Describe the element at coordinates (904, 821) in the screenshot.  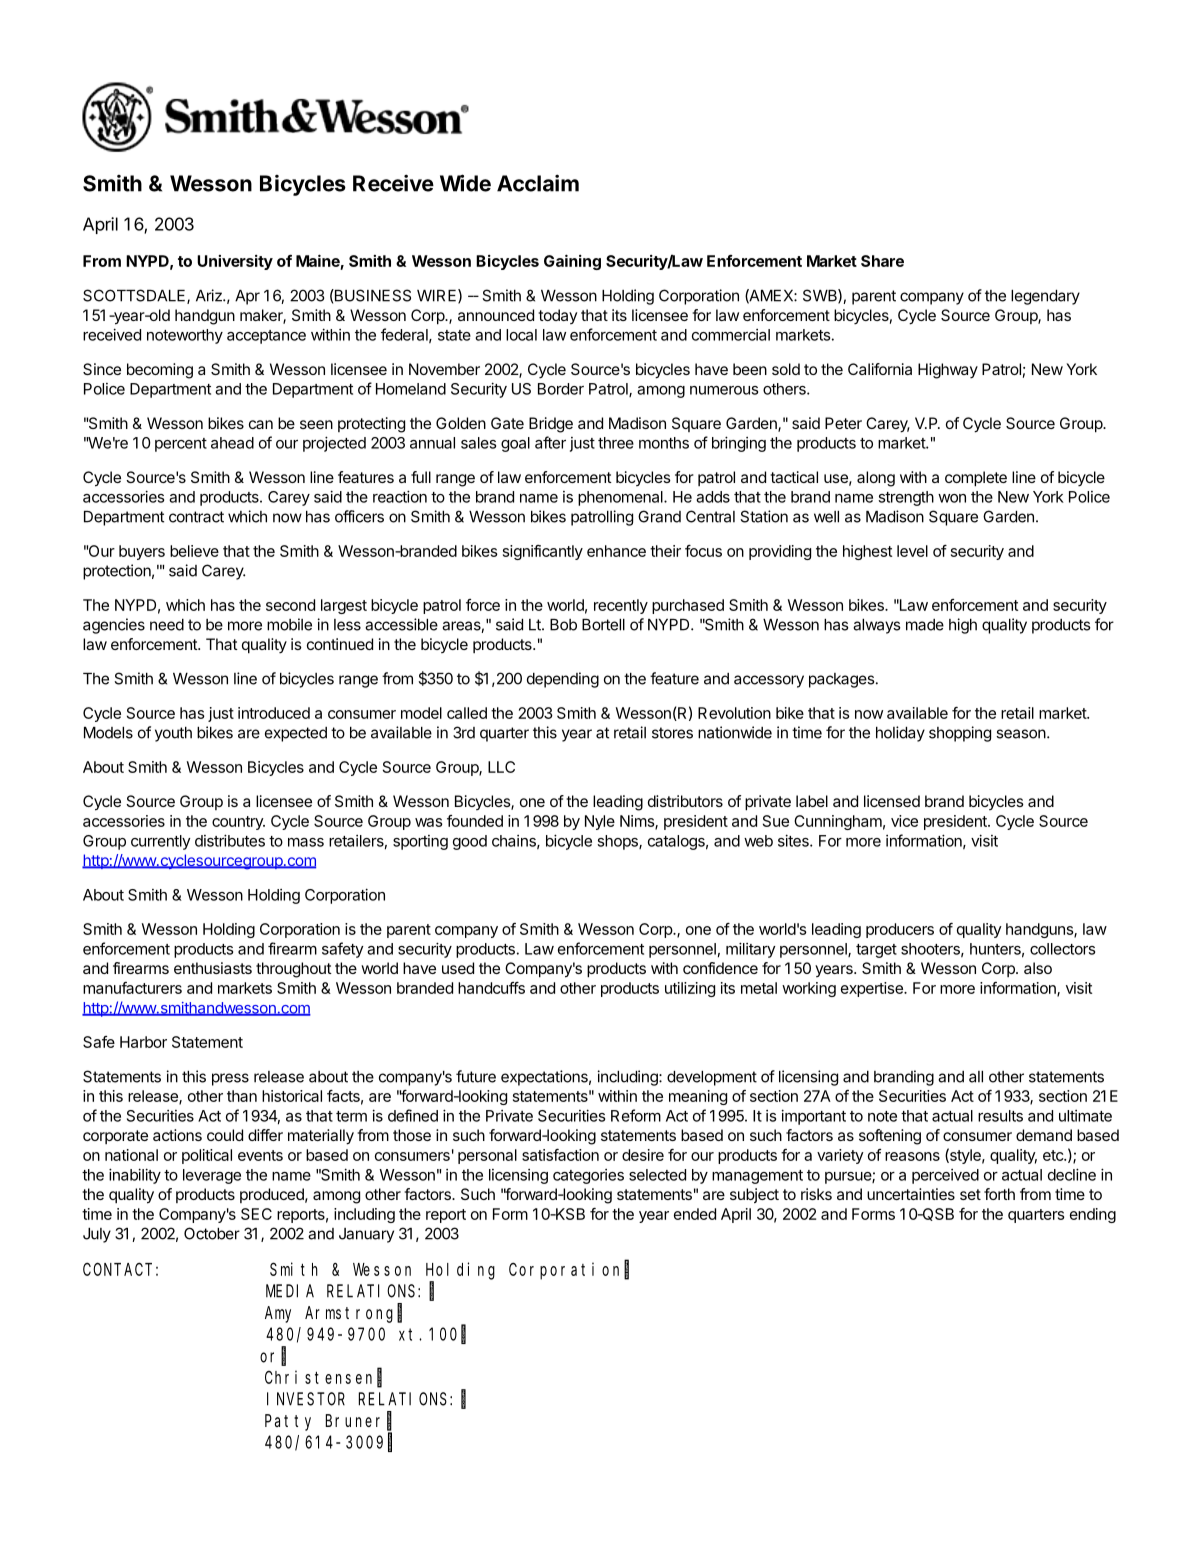
I see `vice` at that location.
